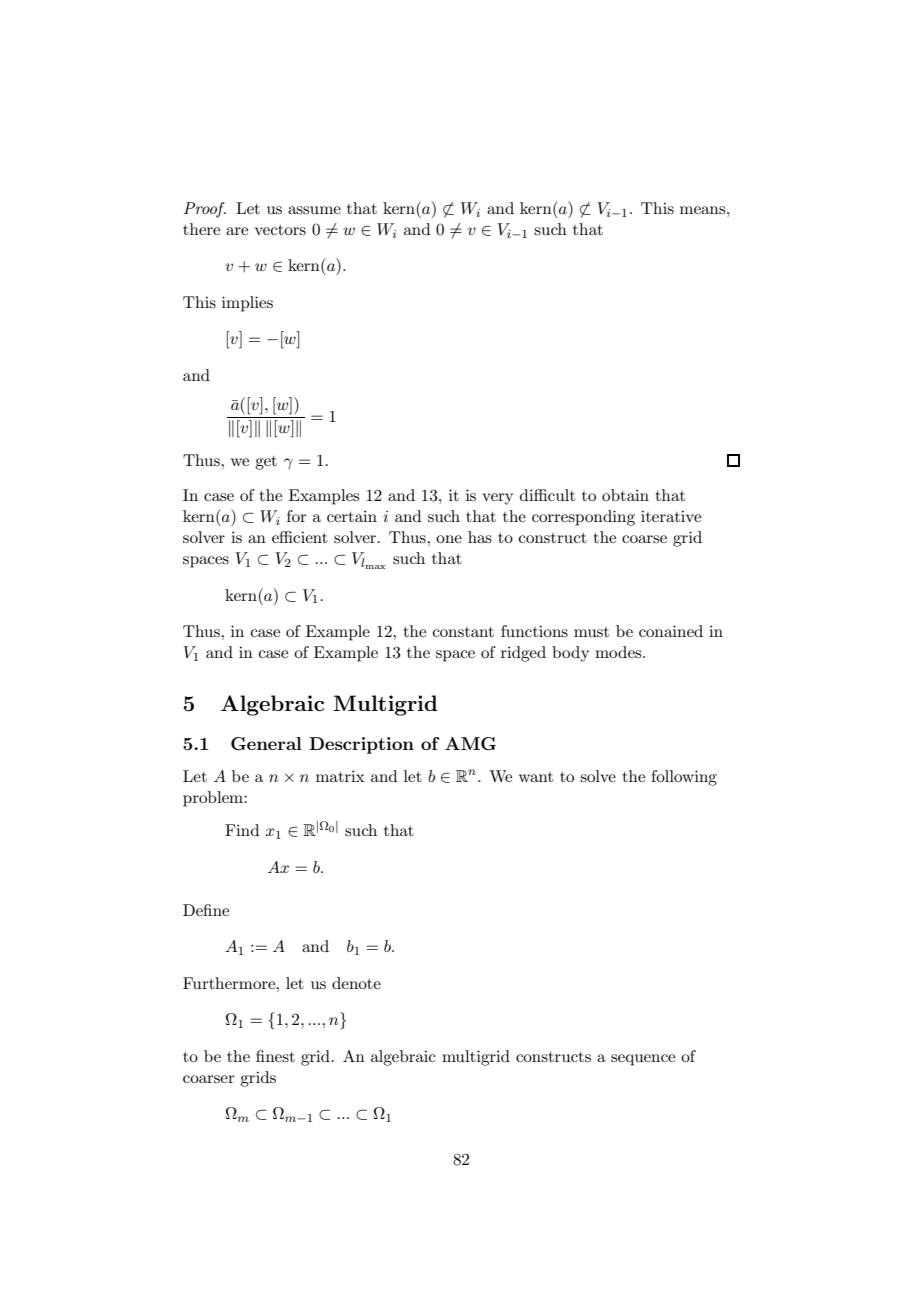  I want to click on efficient, so click(300, 537).
